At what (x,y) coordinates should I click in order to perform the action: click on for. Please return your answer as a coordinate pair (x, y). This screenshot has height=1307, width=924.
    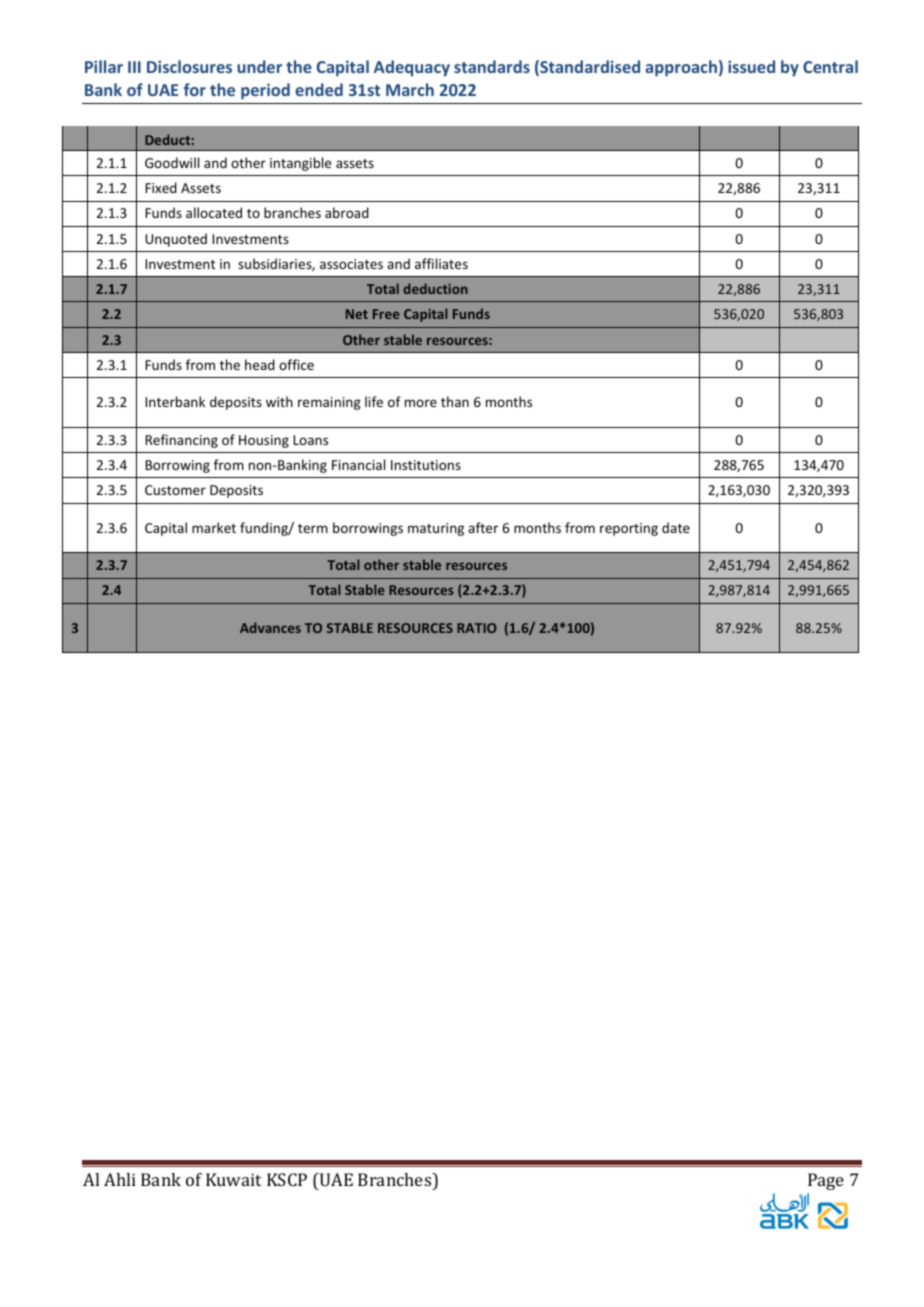
    Looking at the image, I should click on (195, 89).
